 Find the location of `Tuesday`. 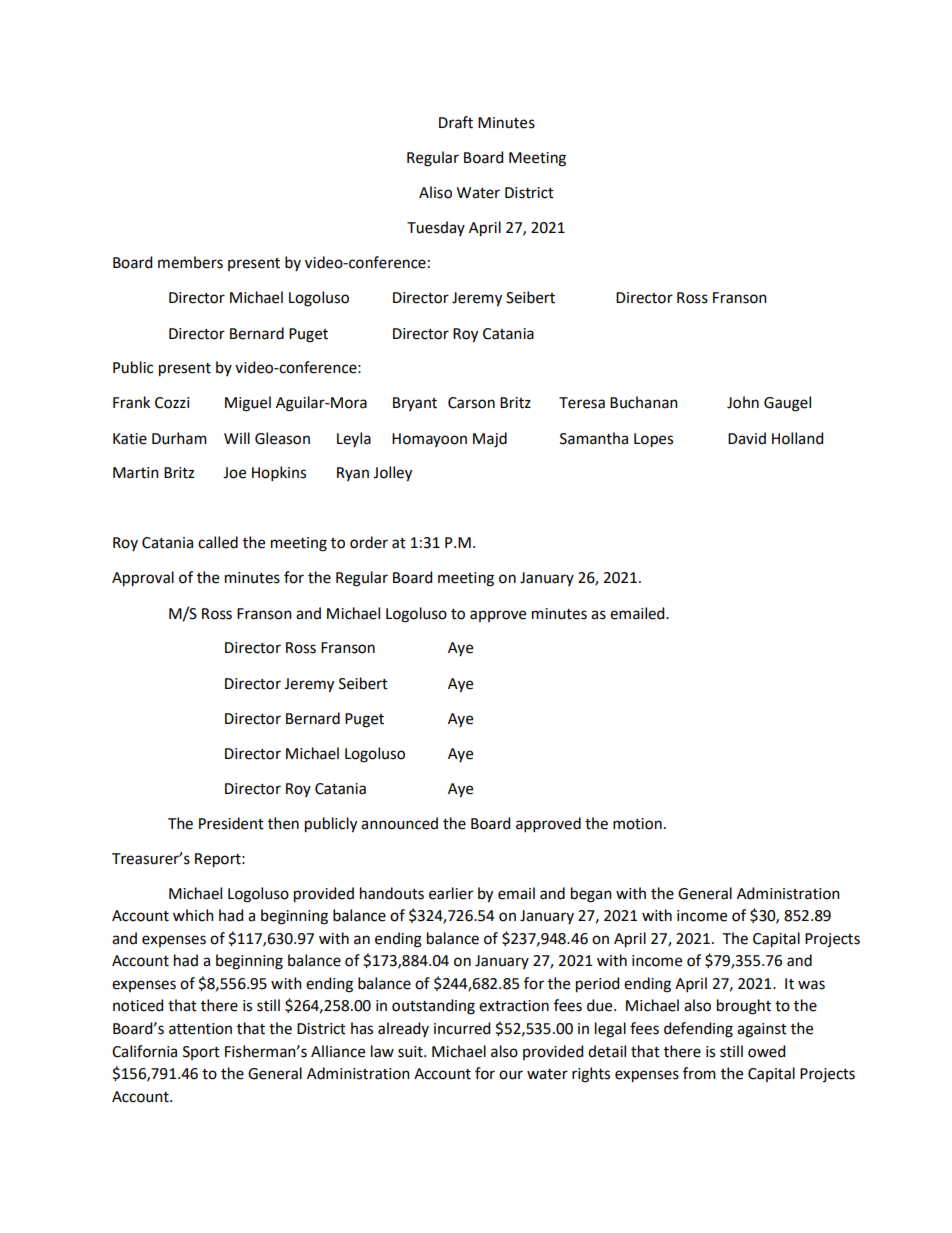

Tuesday is located at coordinates (436, 228).
